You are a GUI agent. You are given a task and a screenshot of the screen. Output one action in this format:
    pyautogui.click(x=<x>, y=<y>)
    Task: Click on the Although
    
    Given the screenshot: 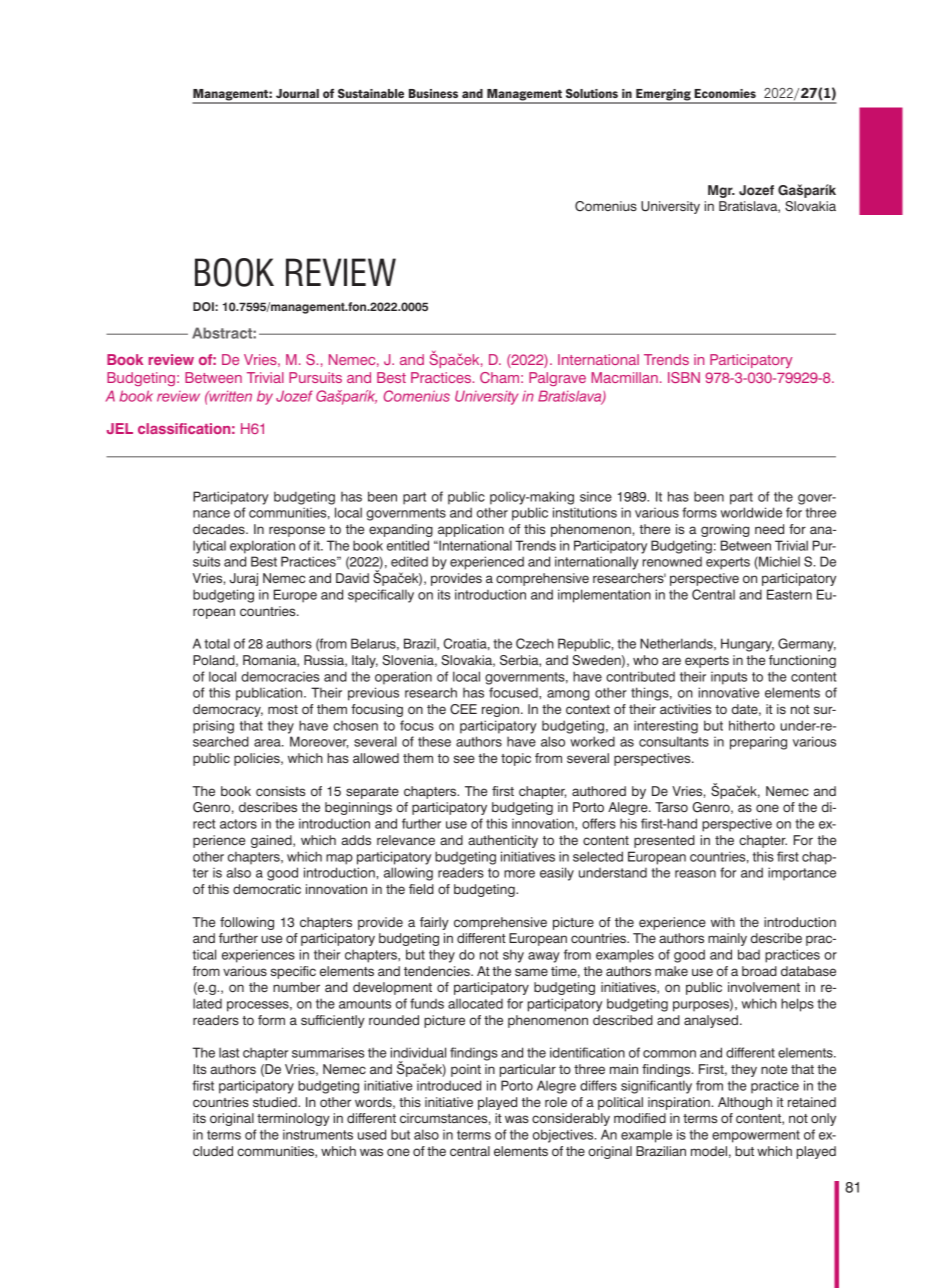 What is the action you would take?
    pyautogui.click(x=745, y=1103)
